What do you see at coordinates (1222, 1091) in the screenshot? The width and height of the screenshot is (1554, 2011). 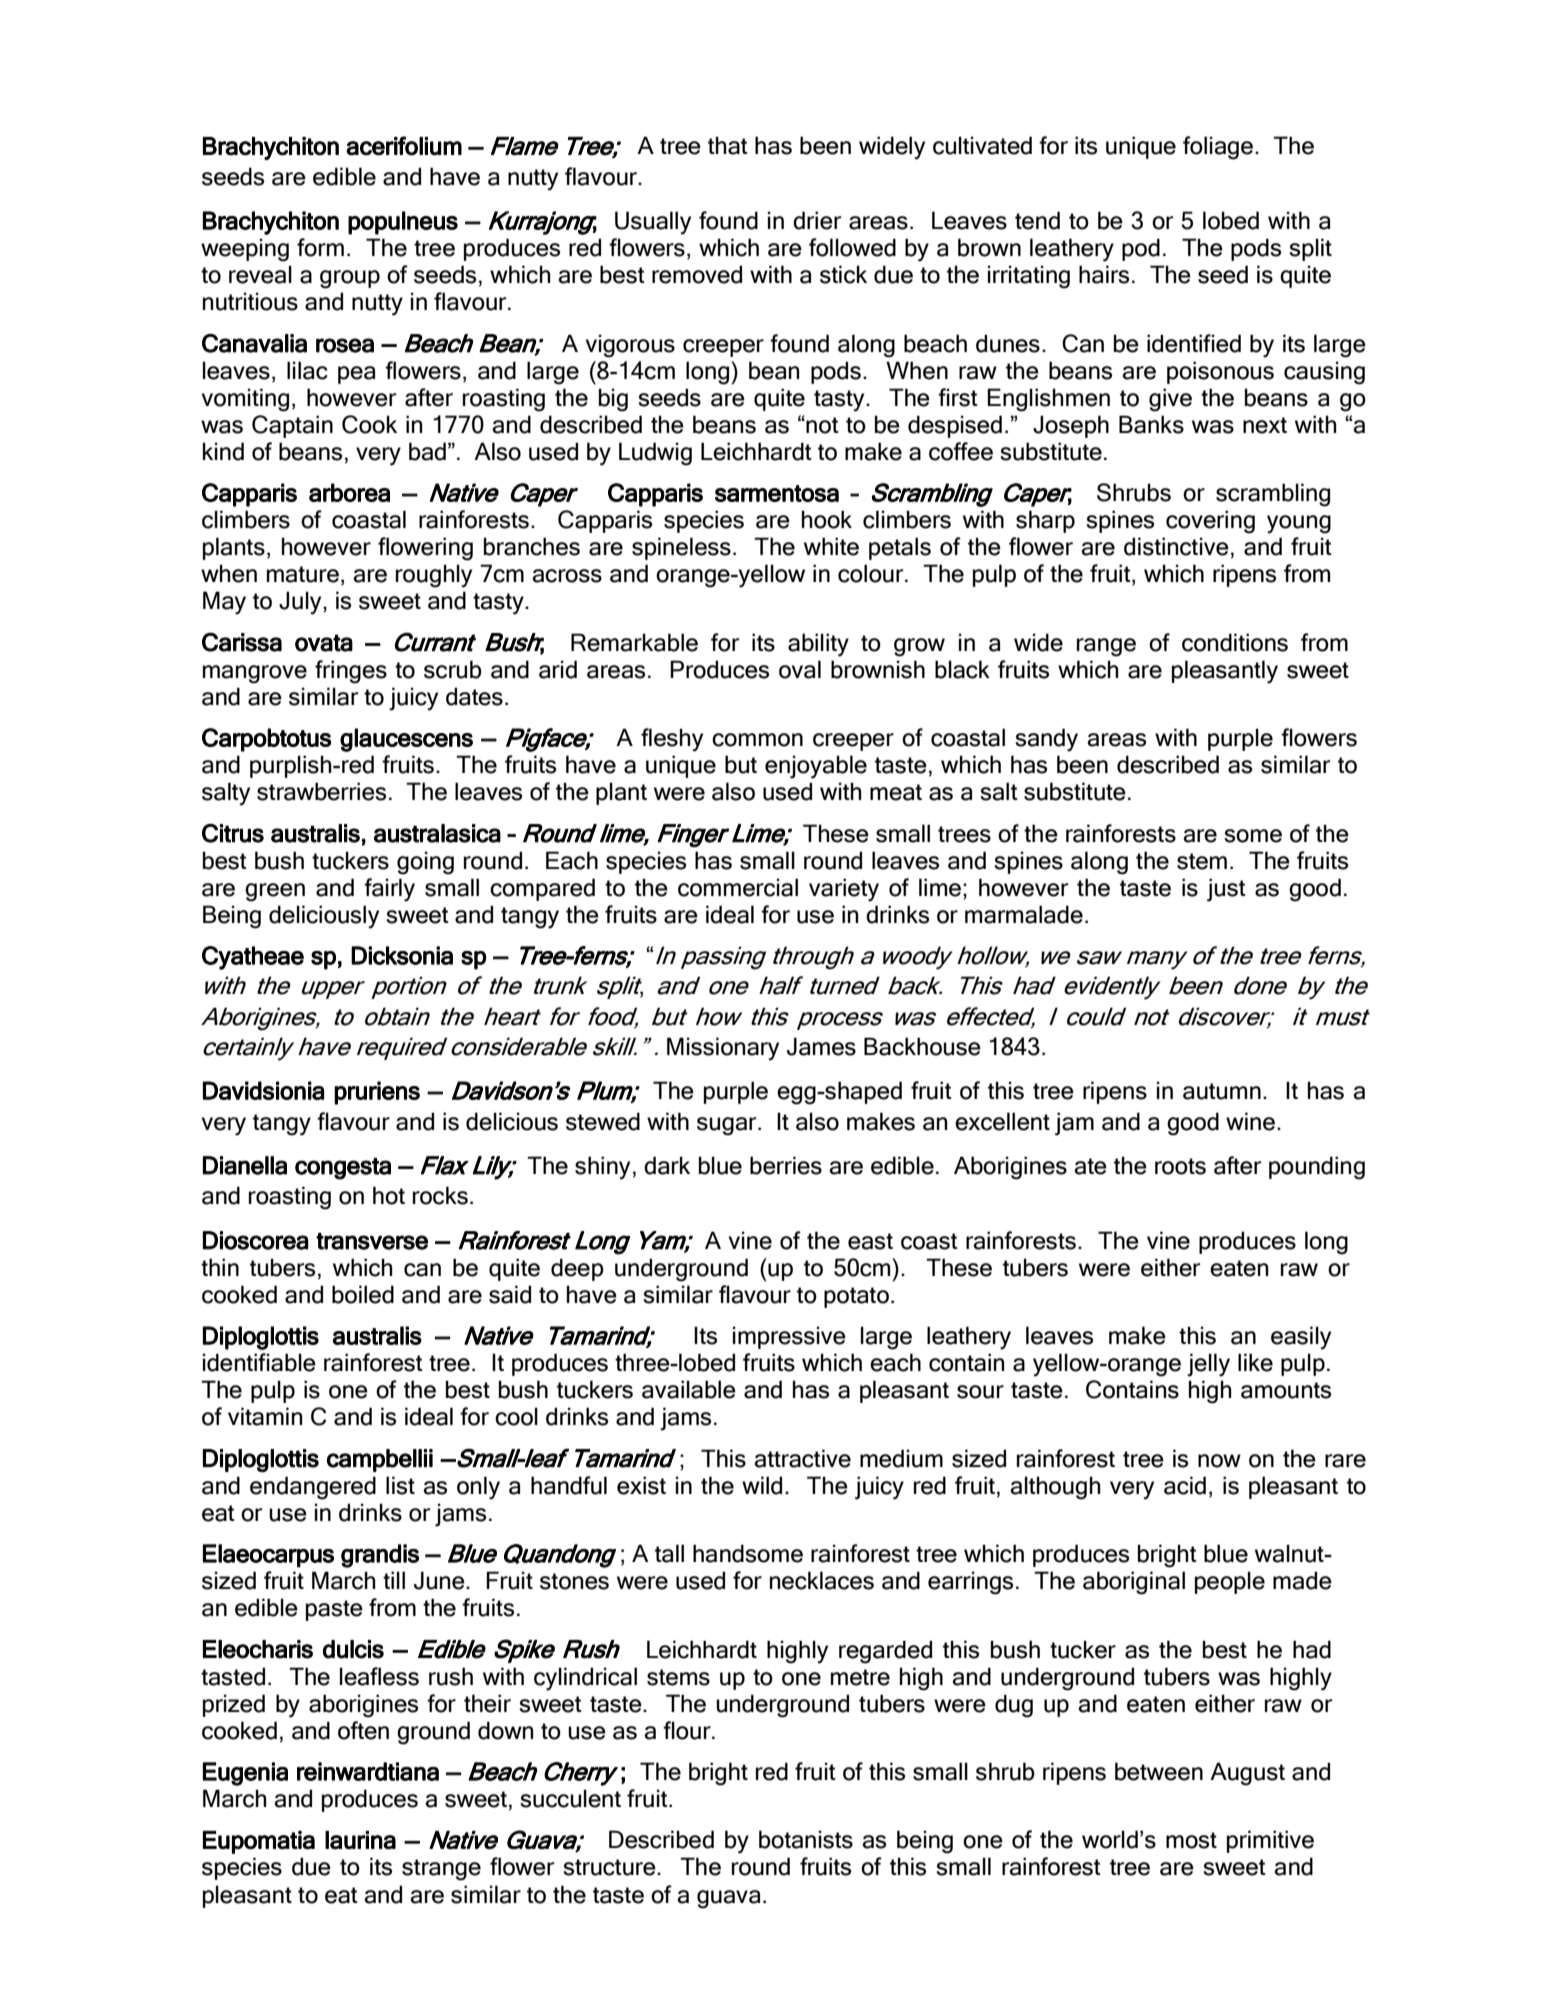 I see `autumn` at bounding box center [1222, 1091].
